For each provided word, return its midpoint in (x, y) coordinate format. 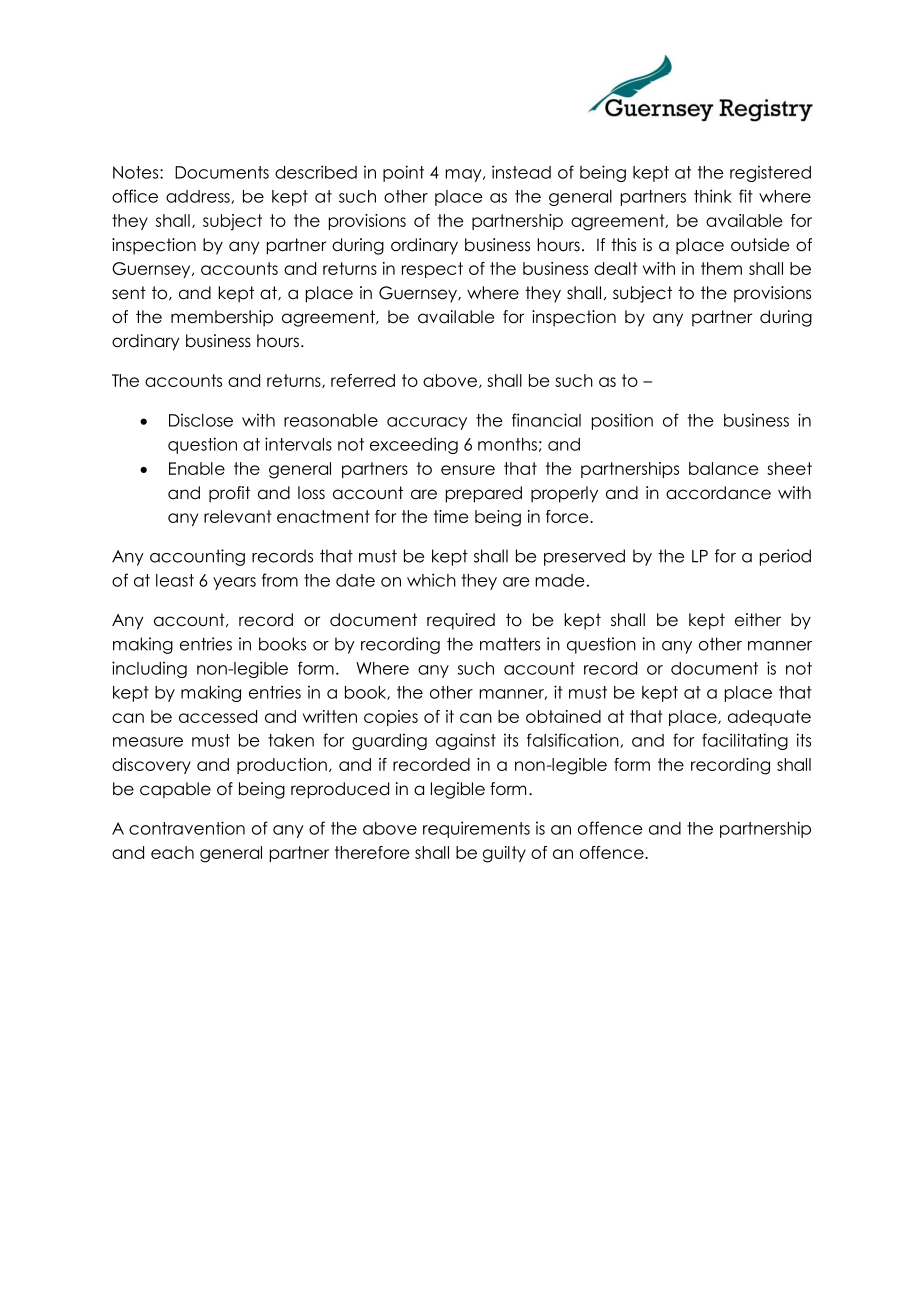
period (785, 557)
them (721, 268)
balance (723, 468)
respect (432, 270)
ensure (468, 470)
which (431, 580)
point (403, 173)
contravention (187, 828)
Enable (197, 468)
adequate (769, 718)
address (199, 197)
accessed (218, 716)
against (466, 741)
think (713, 196)
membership (222, 318)
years (234, 583)
